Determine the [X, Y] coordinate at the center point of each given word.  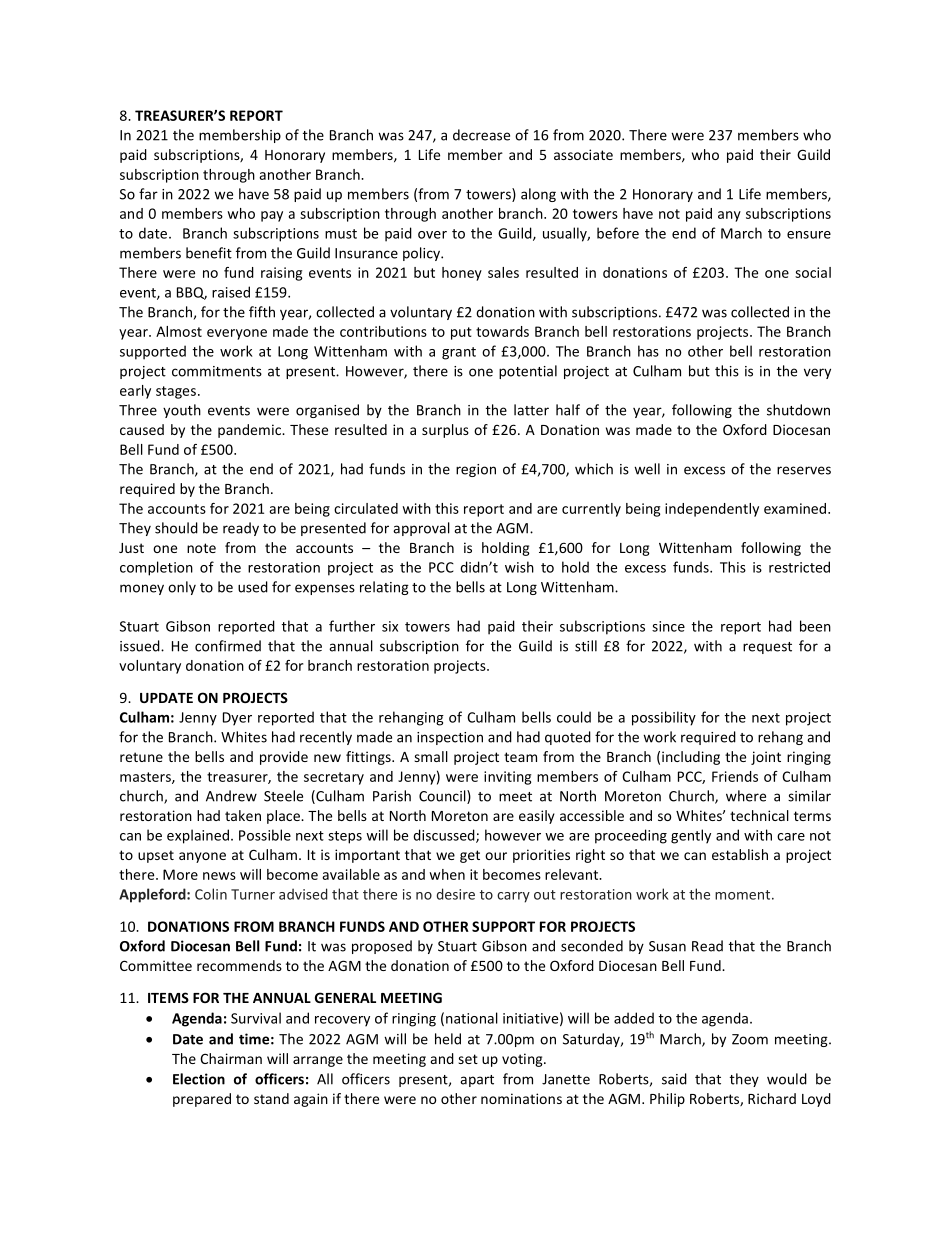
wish [519, 567]
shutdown [798, 410]
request [767, 648]
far [148, 194]
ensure [809, 235]
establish [740, 854]
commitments [217, 371]
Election [199, 1079]
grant [459, 353]
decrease [481, 135]
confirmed [228, 646]
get [470, 856]
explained [198, 836]
